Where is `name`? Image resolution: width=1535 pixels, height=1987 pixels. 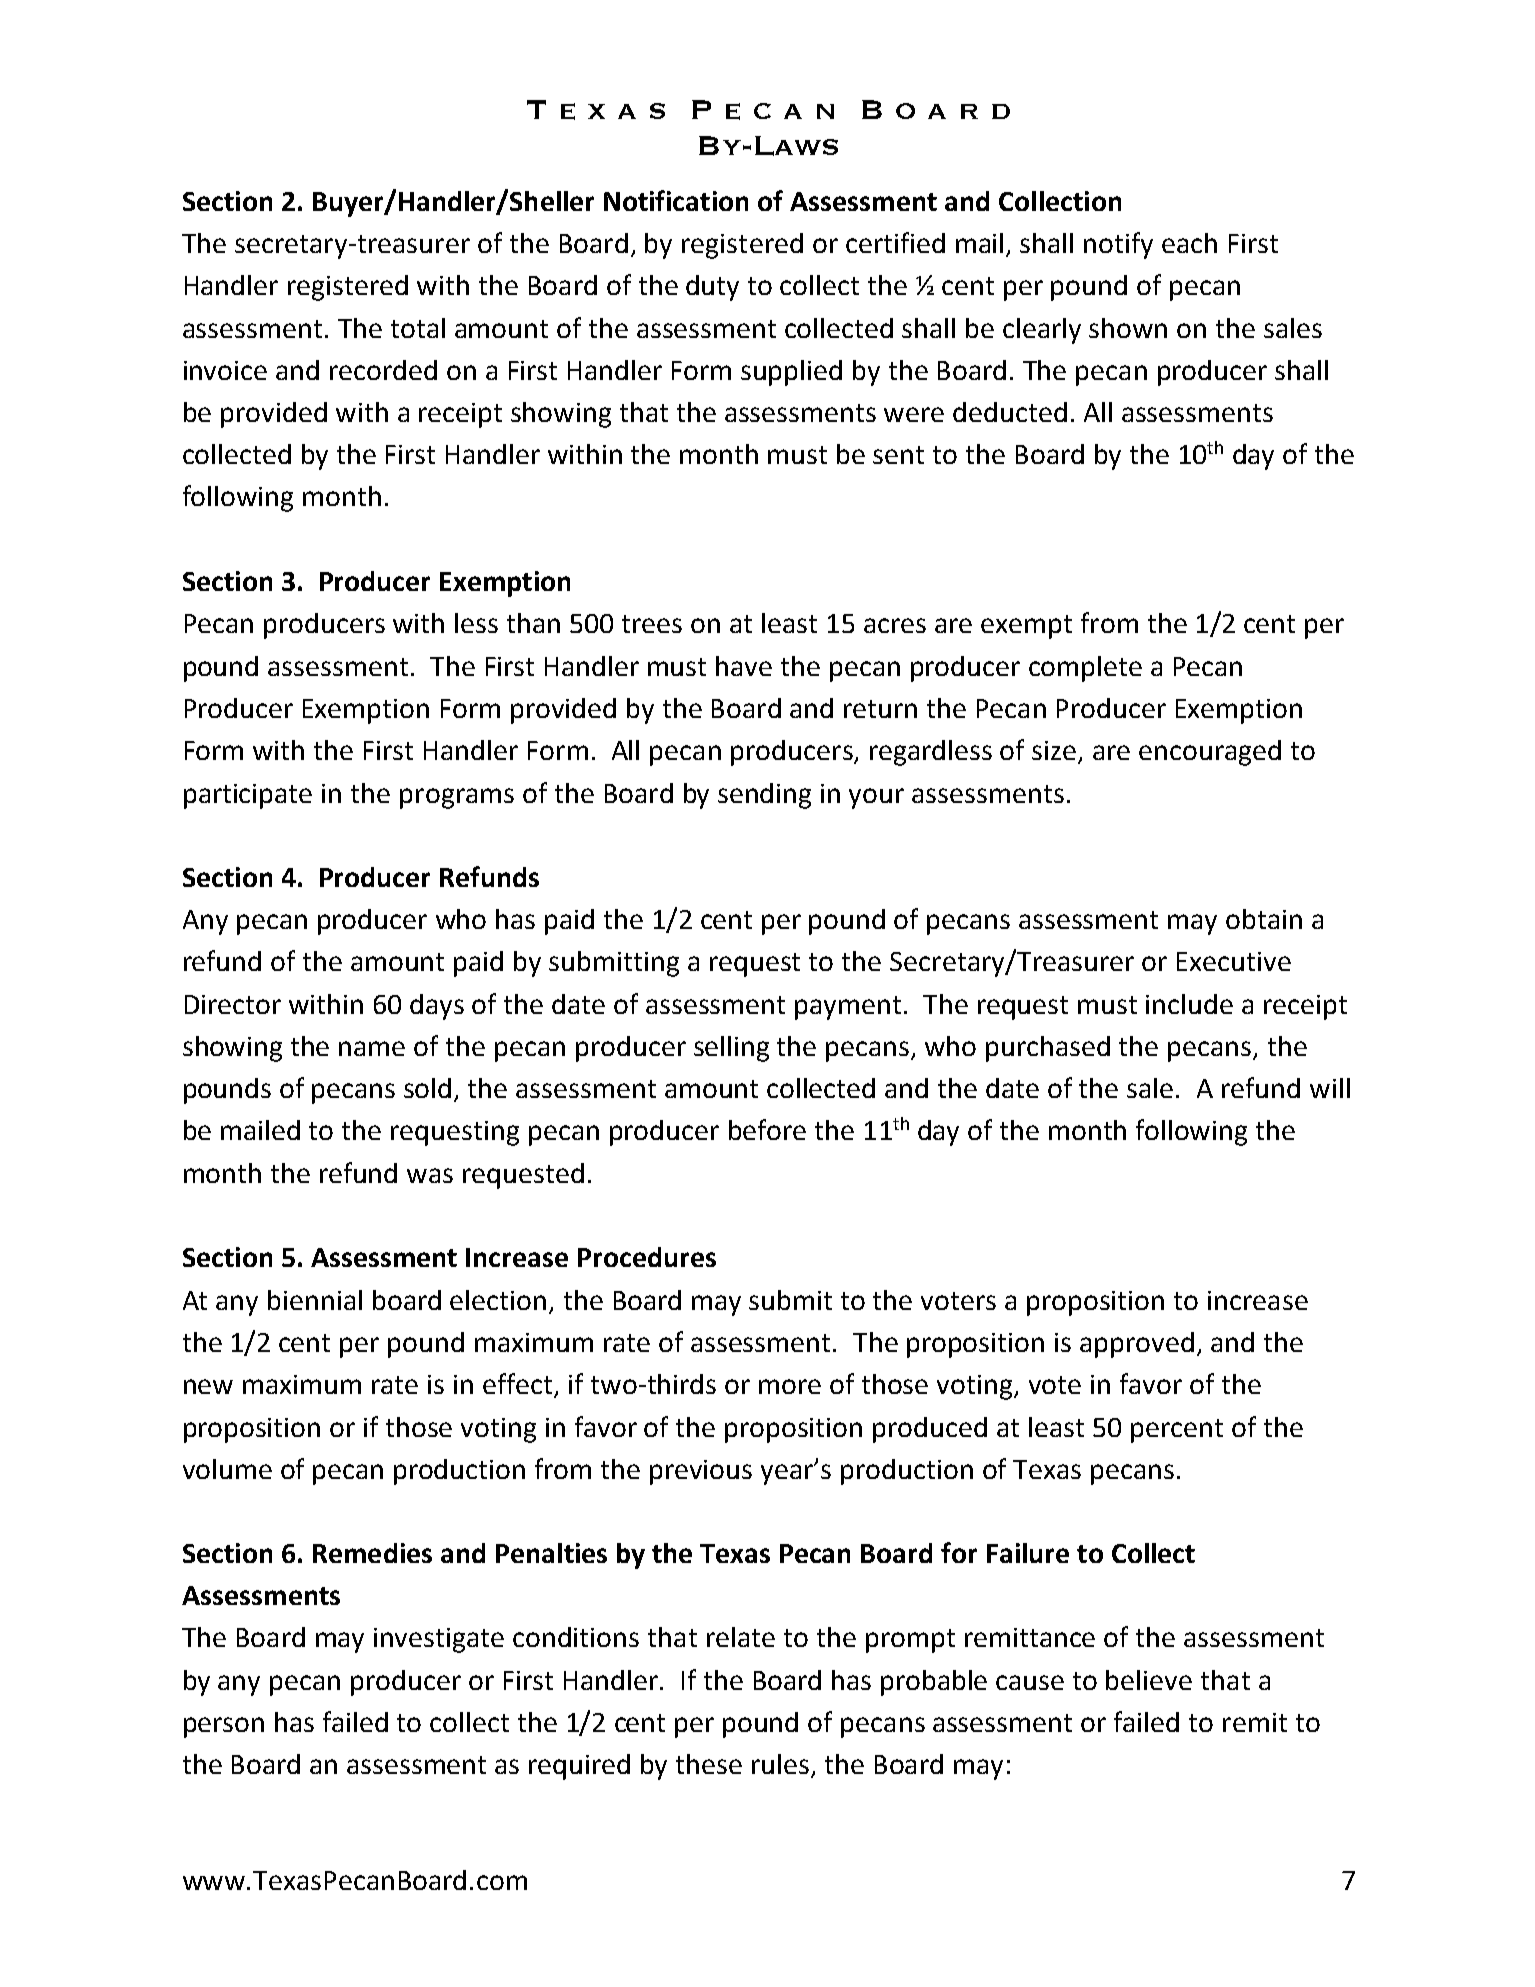
name is located at coordinates (372, 1048).
